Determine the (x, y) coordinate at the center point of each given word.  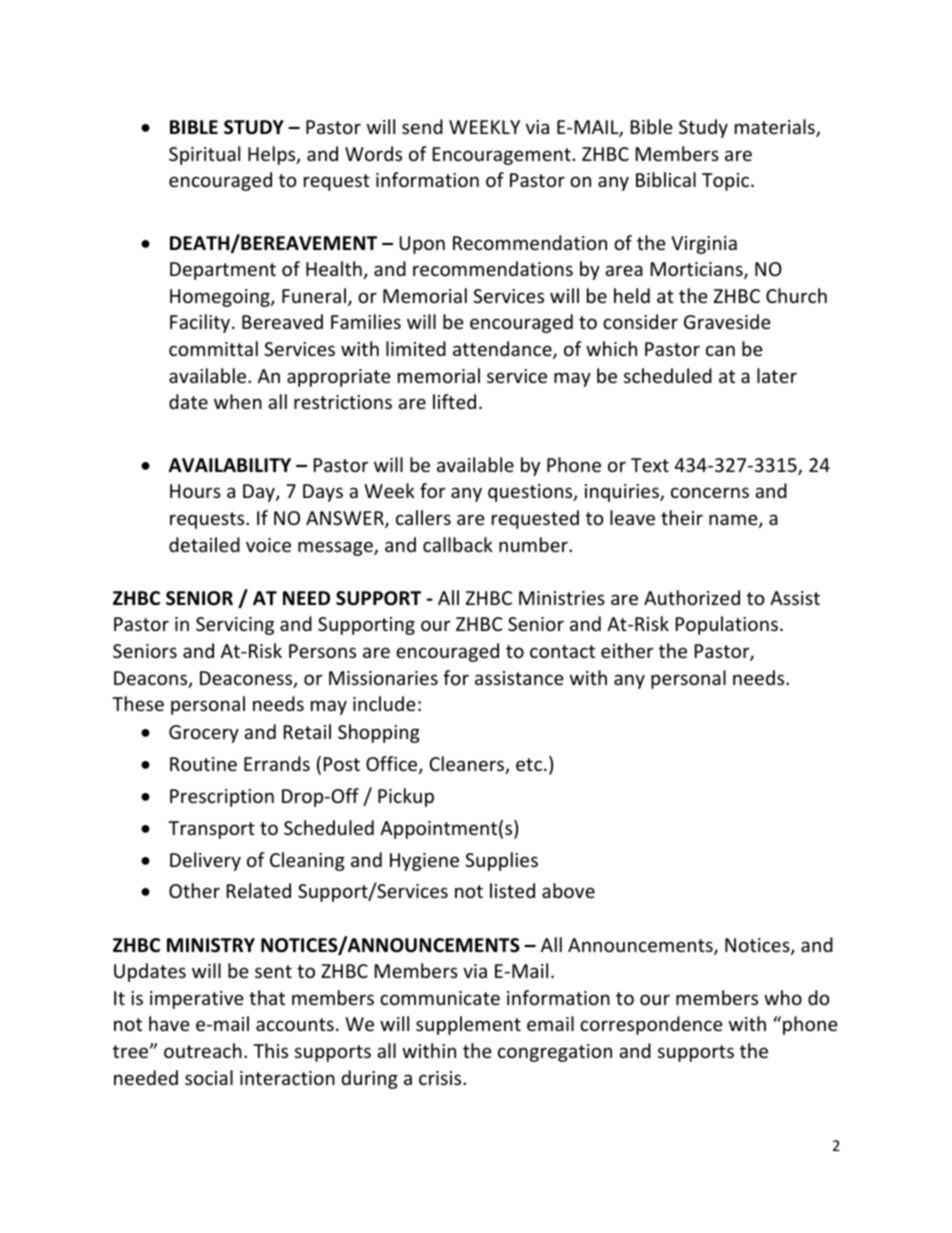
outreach (203, 1050)
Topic (727, 182)
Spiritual (204, 155)
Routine (203, 764)
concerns (710, 492)
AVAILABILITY (230, 465)
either (627, 650)
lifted (454, 401)
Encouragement (502, 156)
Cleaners (468, 765)
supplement (468, 1025)
